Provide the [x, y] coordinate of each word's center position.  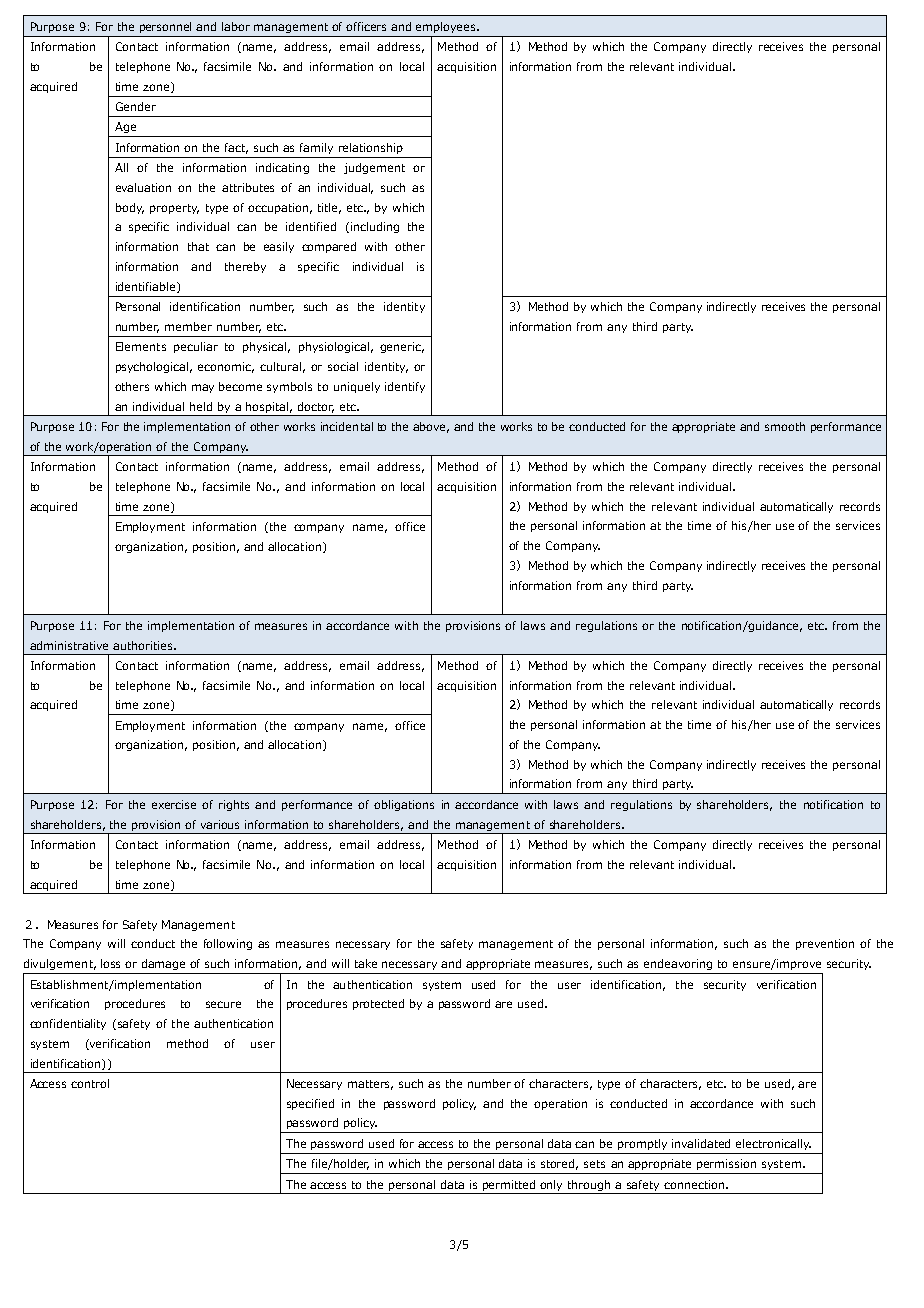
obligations [404, 805]
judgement [374, 168]
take [366, 963]
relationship [371, 148]
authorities [144, 645]
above [431, 427]
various [220, 824]
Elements [141, 346]
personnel [165, 27]
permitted [509, 1185]
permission [726, 1164]
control [90, 1083]
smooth [785, 426]
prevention [825, 944]
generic [402, 347]
